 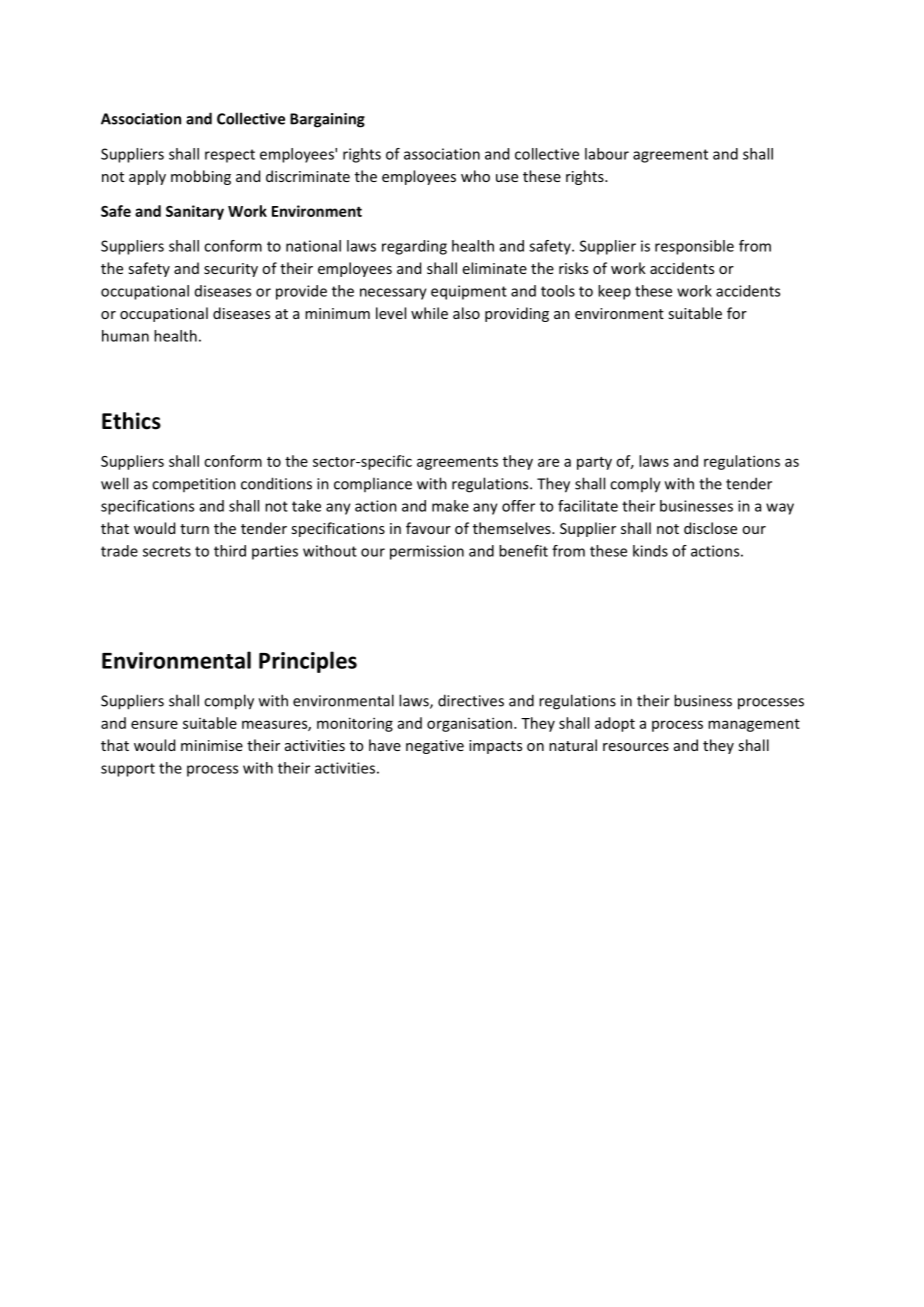 I want to click on labour, so click(x=607, y=154).
